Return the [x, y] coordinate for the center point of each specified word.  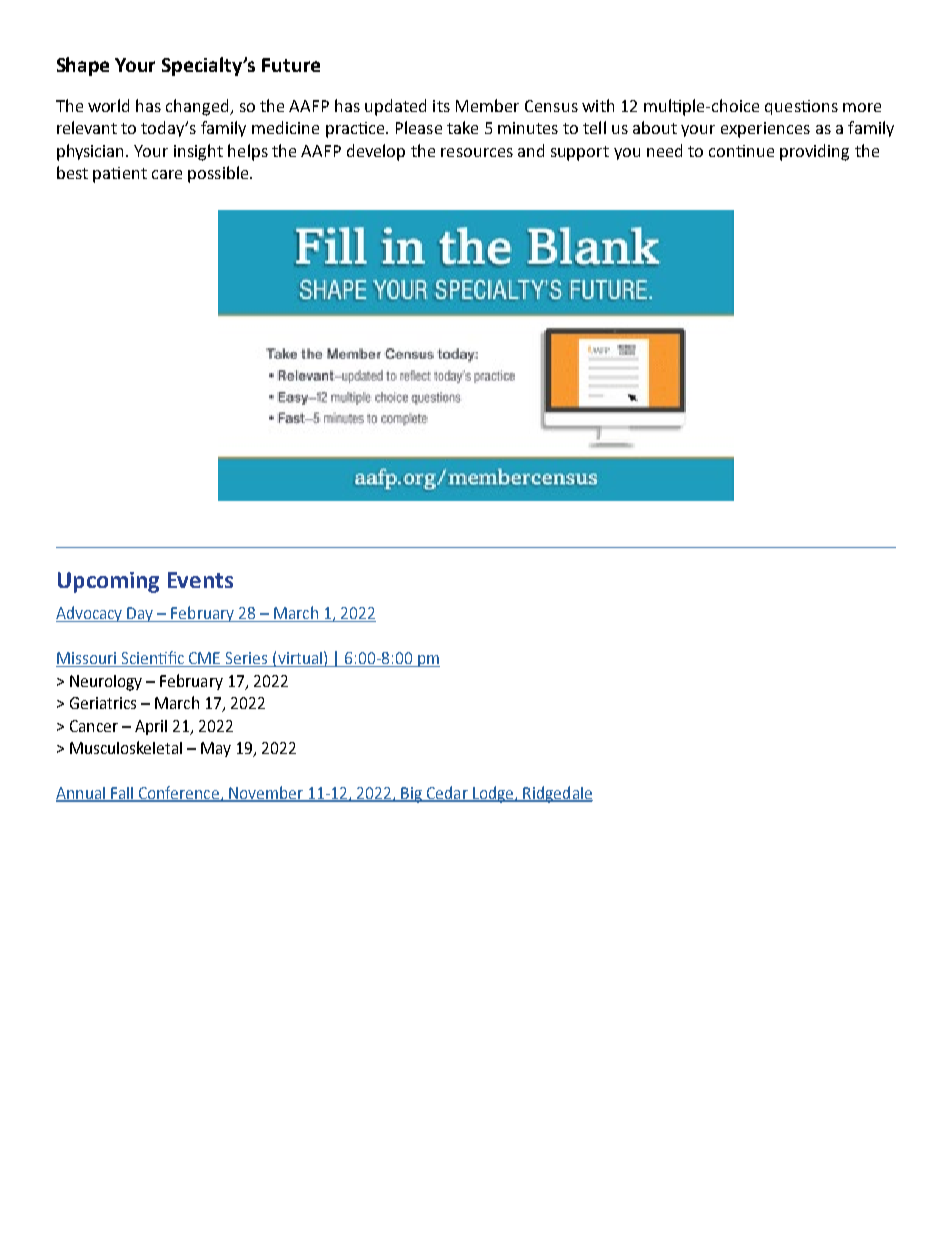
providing [814, 152]
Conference [179, 793]
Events [200, 580]
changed [199, 107]
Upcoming [108, 582]
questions [801, 107]
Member [487, 105]
